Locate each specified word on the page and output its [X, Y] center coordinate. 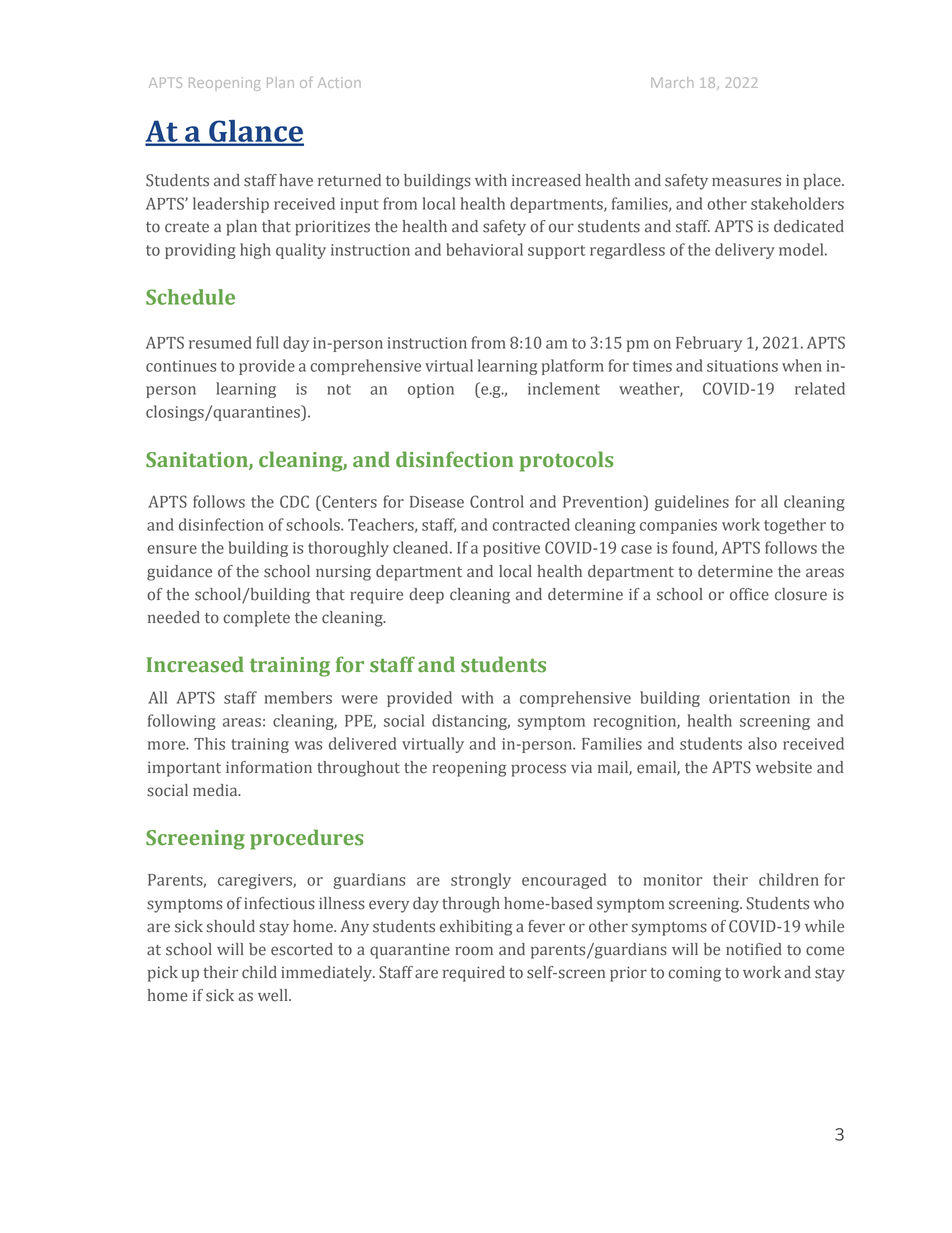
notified [754, 949]
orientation [749, 698]
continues [181, 366]
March [672, 82]
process [538, 770]
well [274, 995]
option [431, 390]
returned [349, 180]
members [298, 697]
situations [742, 366]
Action [339, 82]
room [474, 951]
